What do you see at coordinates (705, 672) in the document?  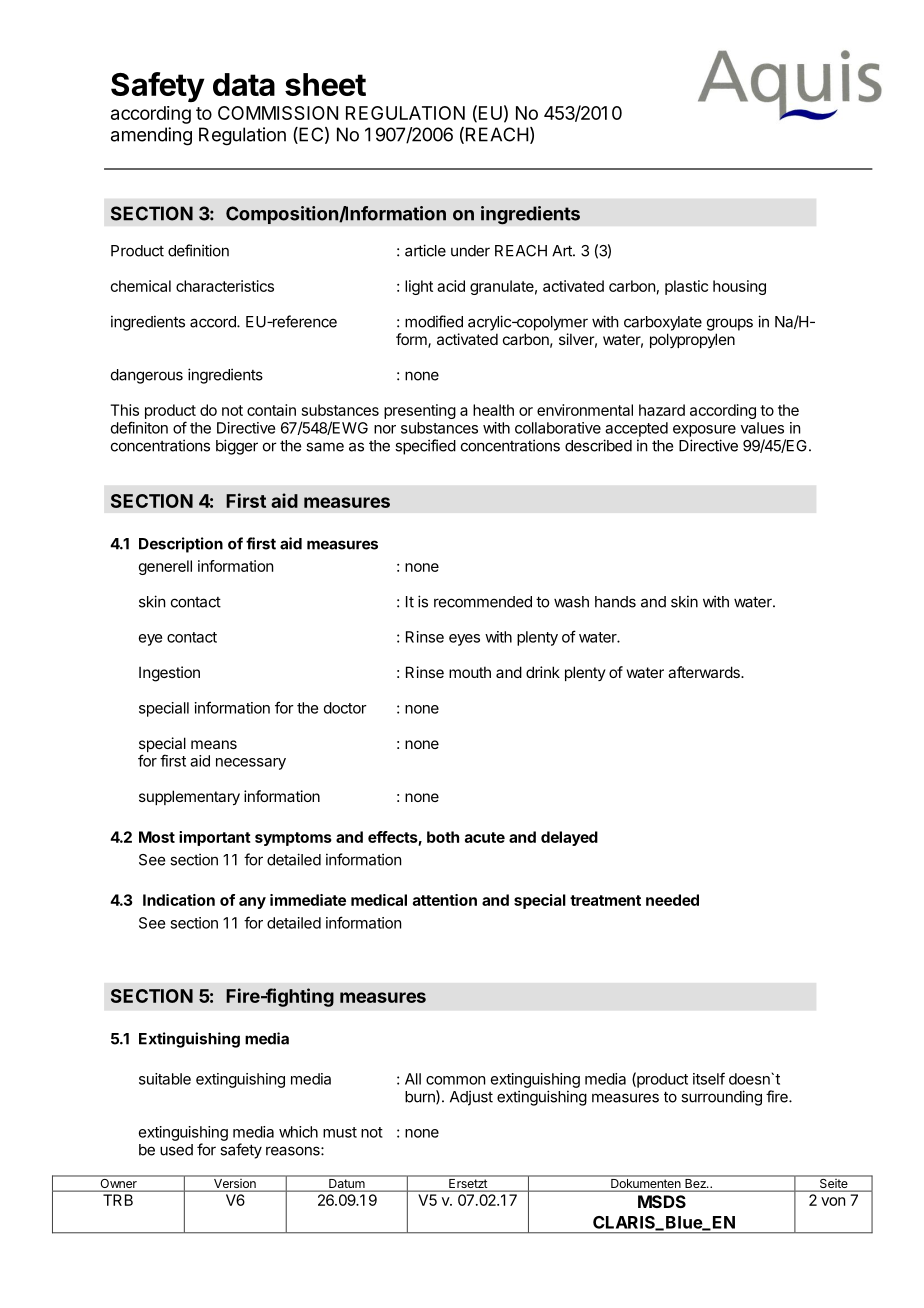 I see `afterwards` at bounding box center [705, 672].
